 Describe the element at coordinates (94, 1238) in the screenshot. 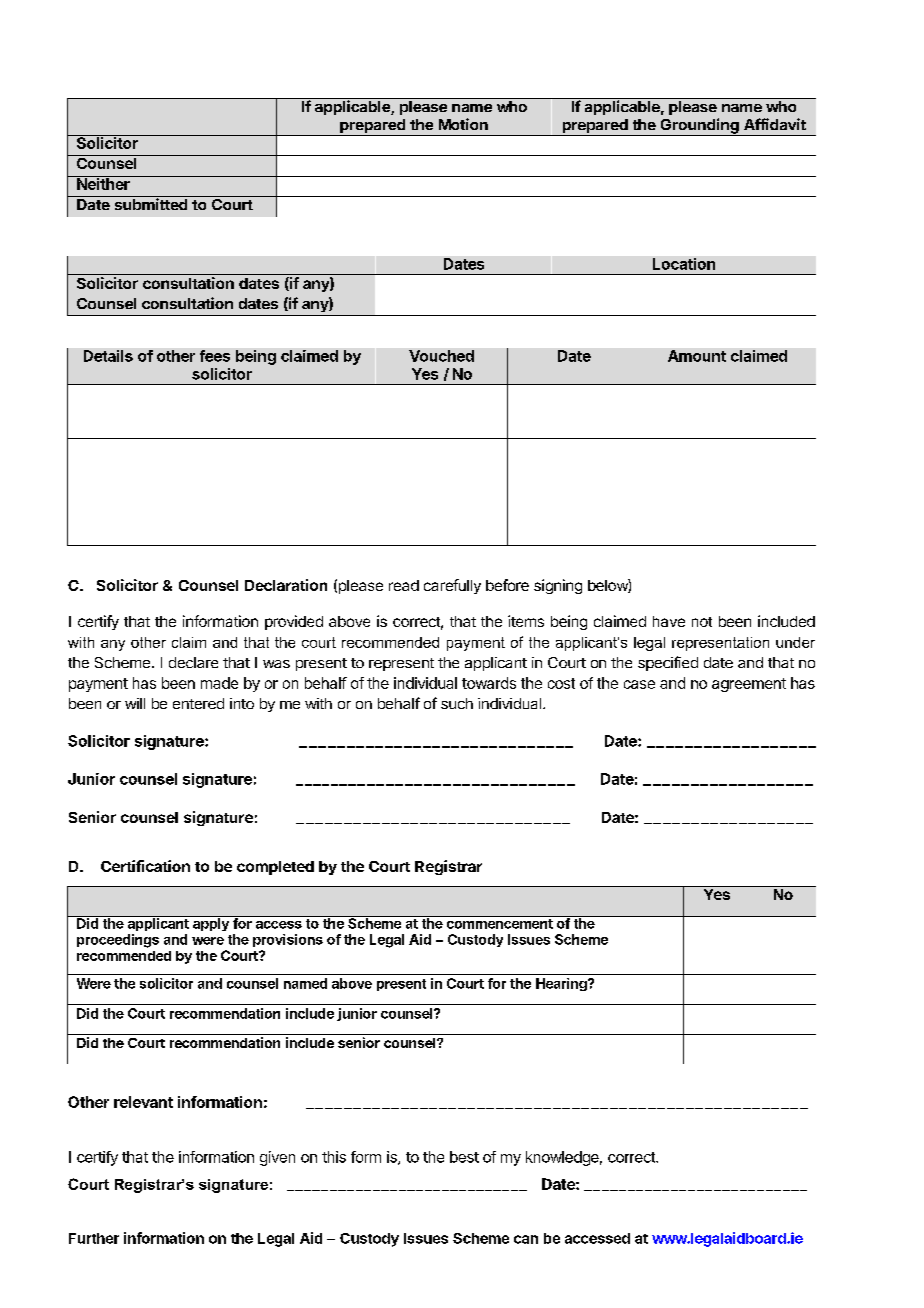

I see `Further` at that location.
